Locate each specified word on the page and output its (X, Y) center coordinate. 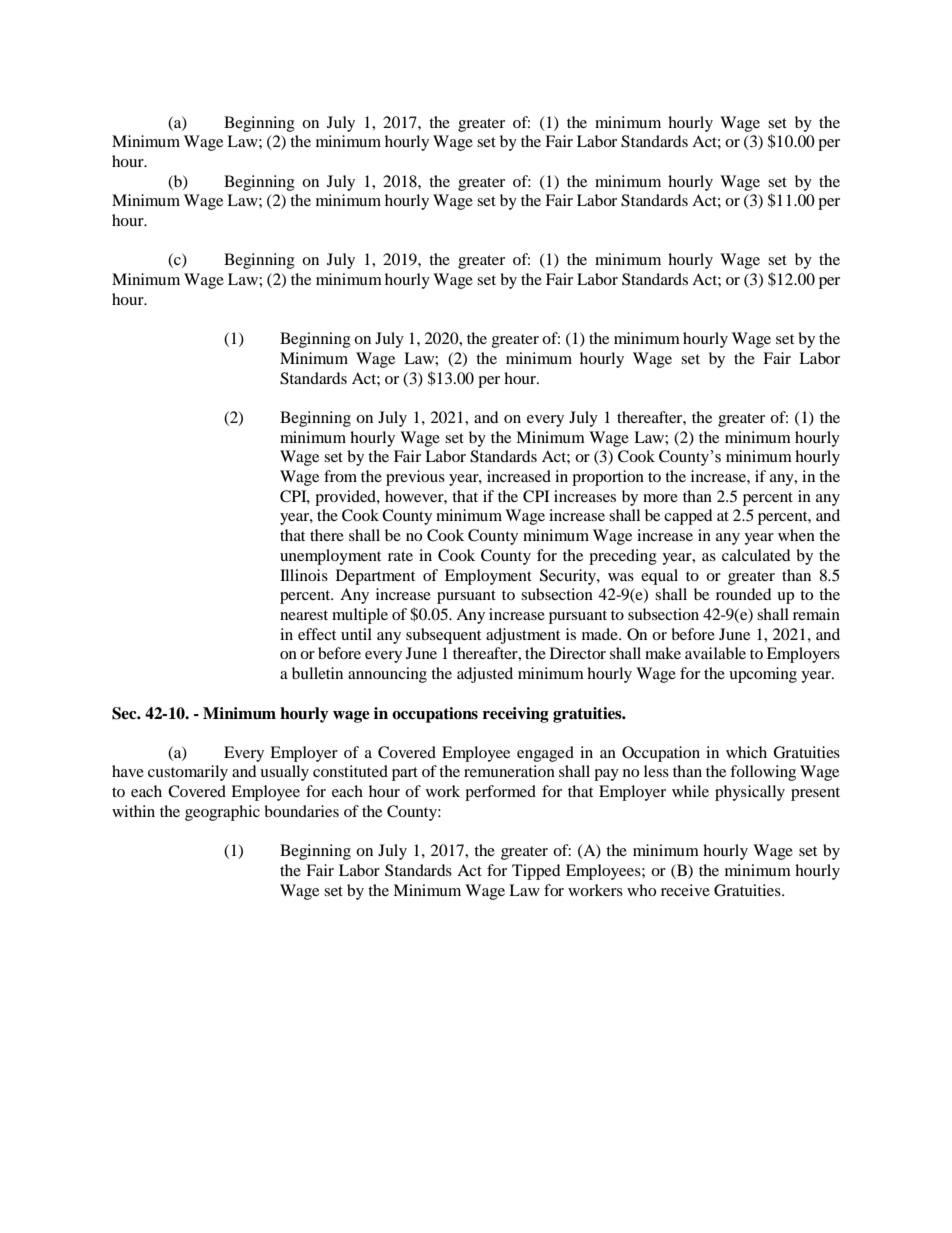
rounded (744, 594)
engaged (545, 754)
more (660, 498)
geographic (222, 813)
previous (415, 478)
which (746, 752)
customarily (188, 773)
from (340, 476)
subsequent (443, 636)
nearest (304, 615)
